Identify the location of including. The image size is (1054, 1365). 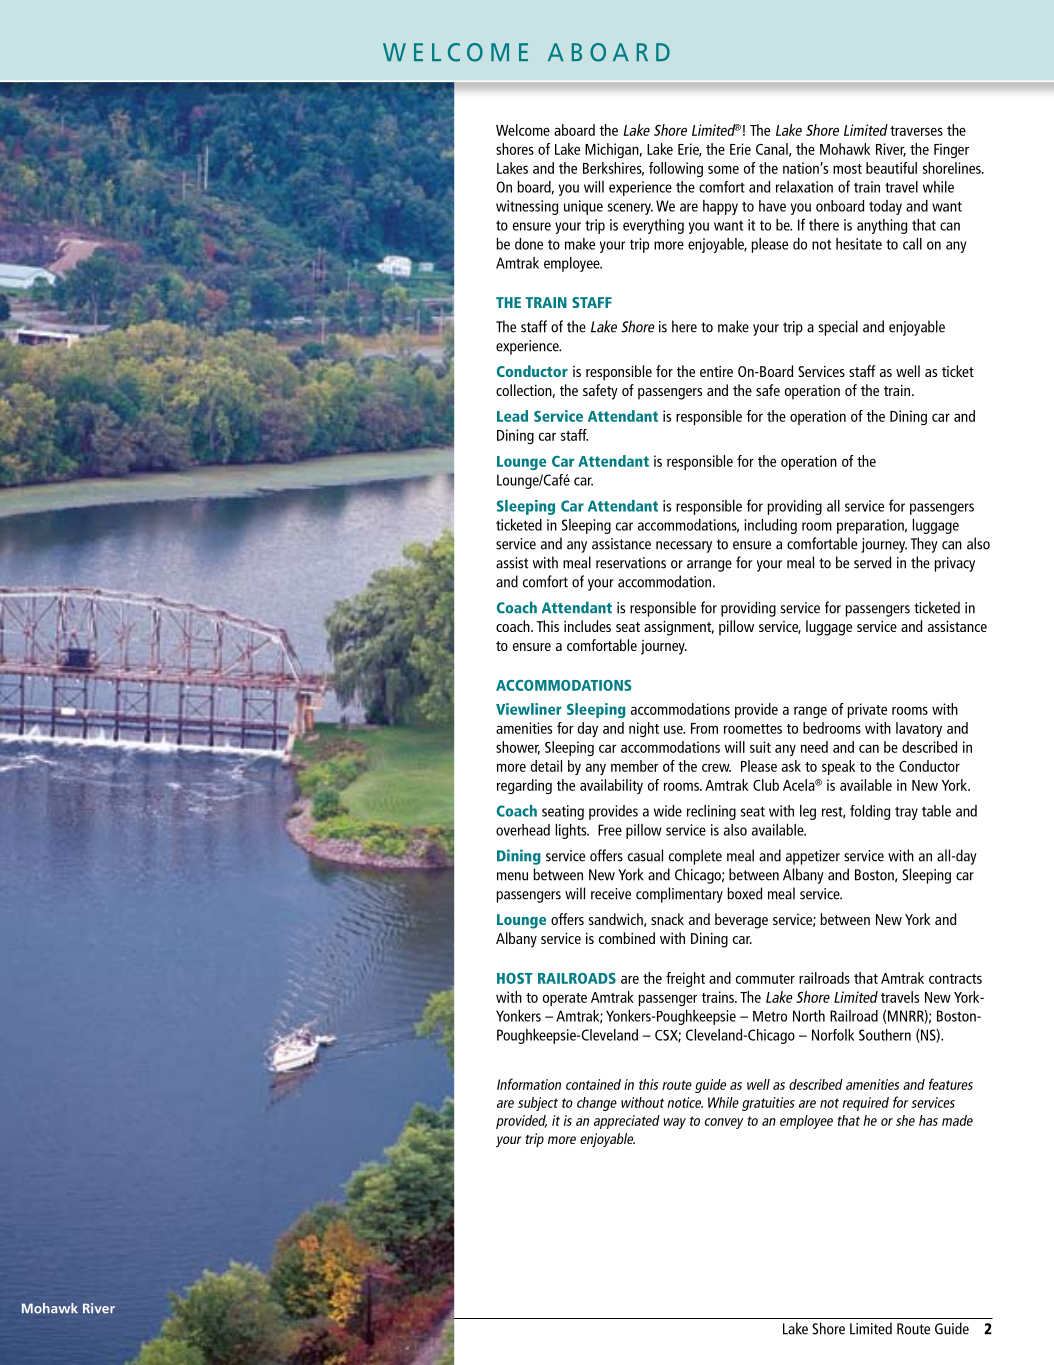
(770, 526).
